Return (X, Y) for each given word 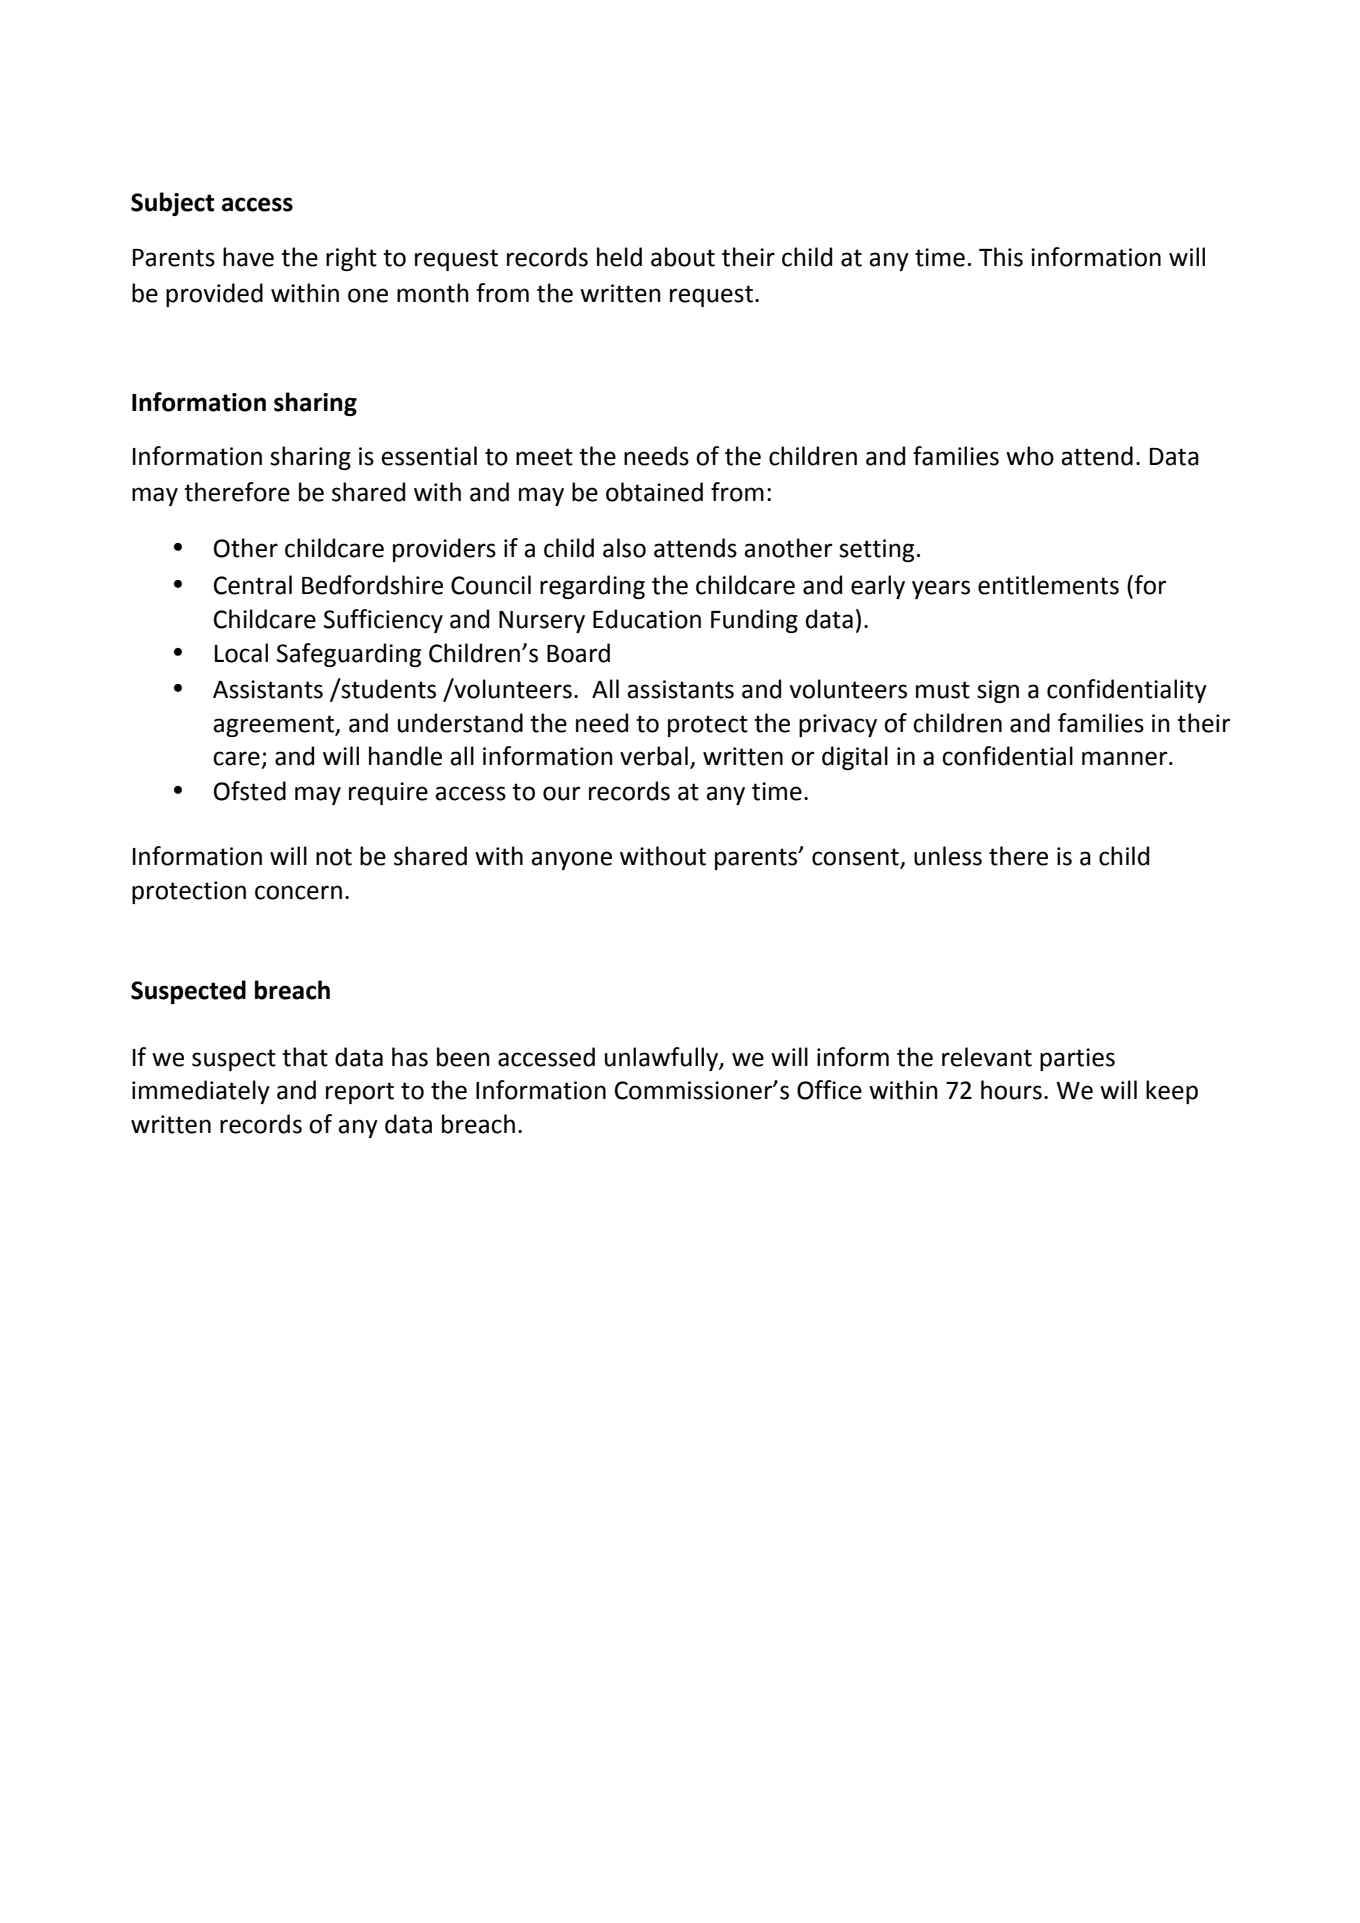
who (1030, 456)
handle (405, 756)
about (683, 257)
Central (253, 585)
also (624, 548)
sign (998, 691)
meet (544, 457)
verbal (654, 756)
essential (429, 456)
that (305, 1057)
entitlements (1048, 585)
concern (298, 892)
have (248, 257)
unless (948, 856)
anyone (571, 860)
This (1001, 257)
